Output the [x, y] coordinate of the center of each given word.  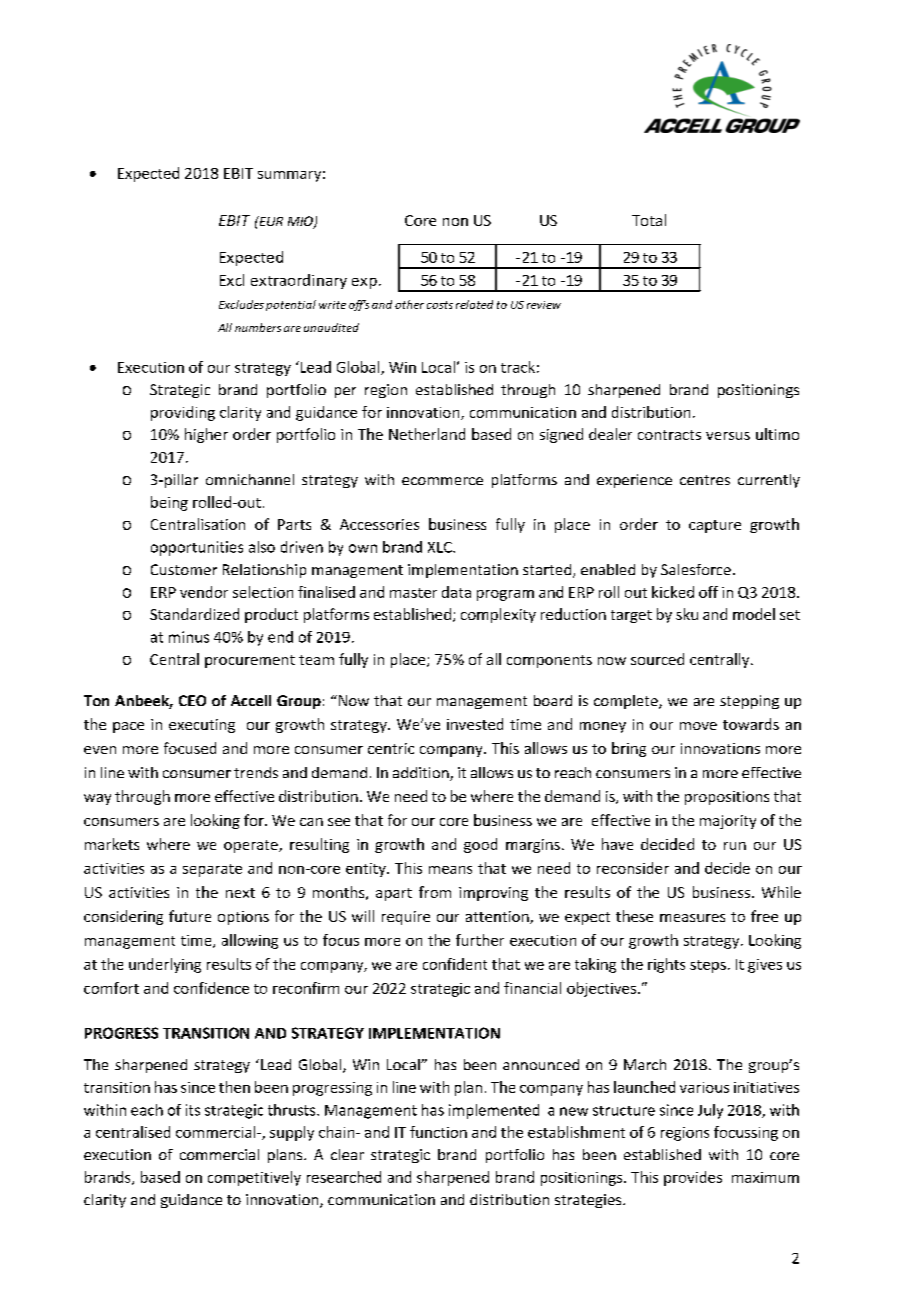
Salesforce [696, 569]
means [450, 870]
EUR [270, 221]
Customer [184, 569]
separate [212, 870]
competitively [254, 1178]
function [438, 1132]
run [735, 846]
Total [649, 220]
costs [440, 305]
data [456, 592]
